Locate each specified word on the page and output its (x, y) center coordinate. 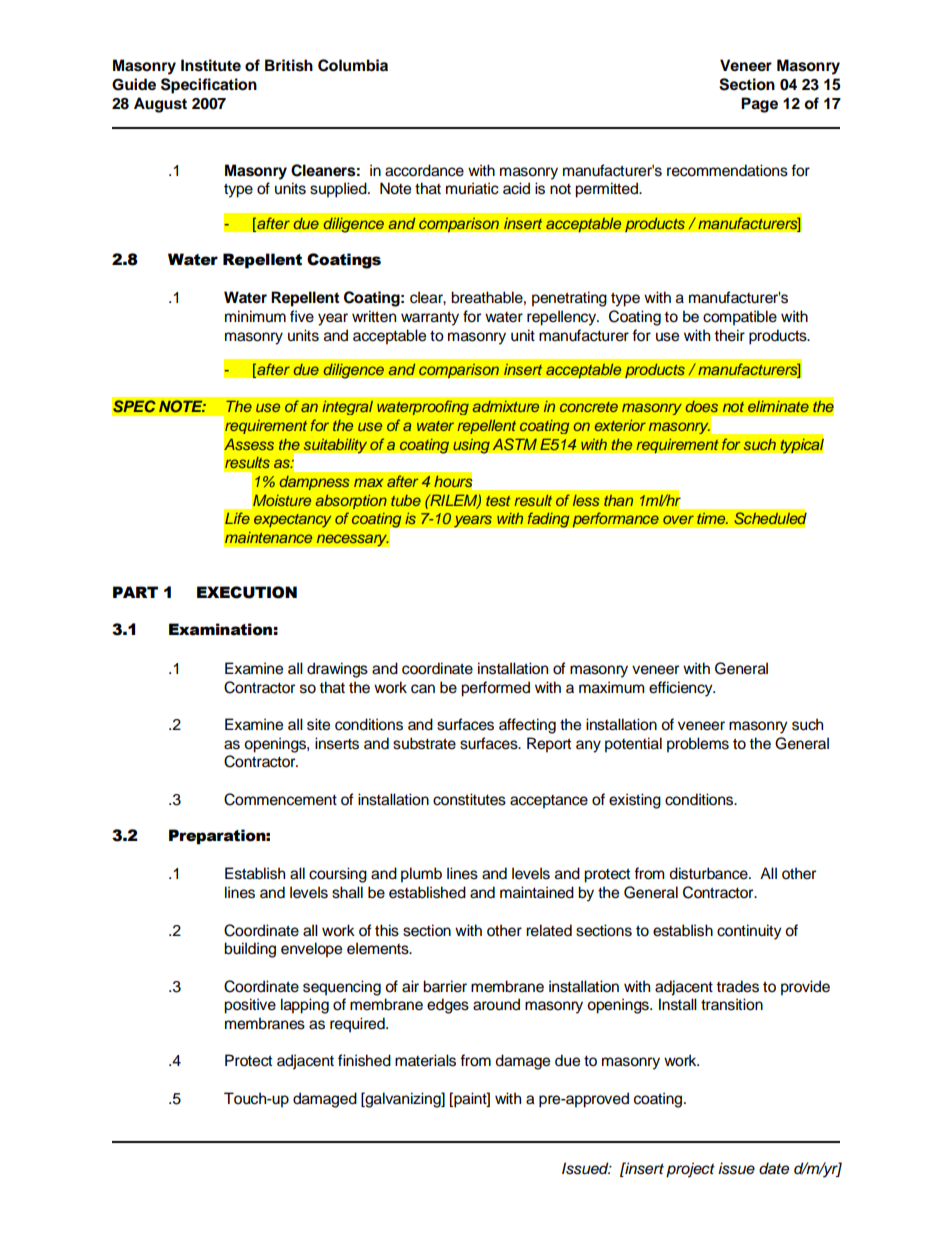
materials (425, 1060)
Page (759, 105)
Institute (211, 65)
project (690, 1170)
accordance (424, 170)
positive (250, 1006)
